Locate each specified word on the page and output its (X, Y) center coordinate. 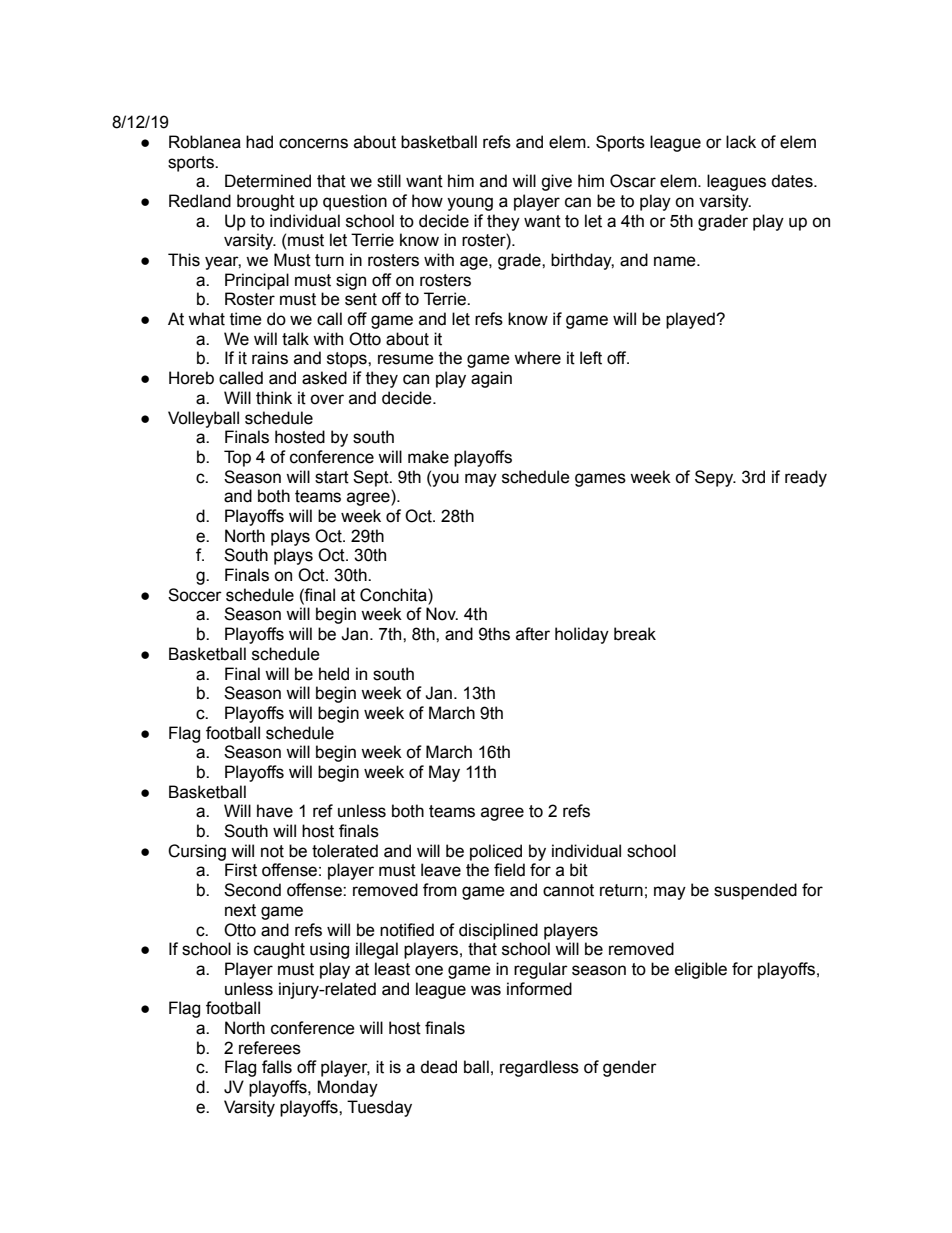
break (635, 634)
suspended (755, 891)
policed (496, 852)
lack (741, 142)
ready (806, 478)
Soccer (195, 595)
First (241, 870)
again (491, 379)
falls (277, 1067)
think (274, 398)
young (470, 204)
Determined (268, 181)
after (533, 634)
